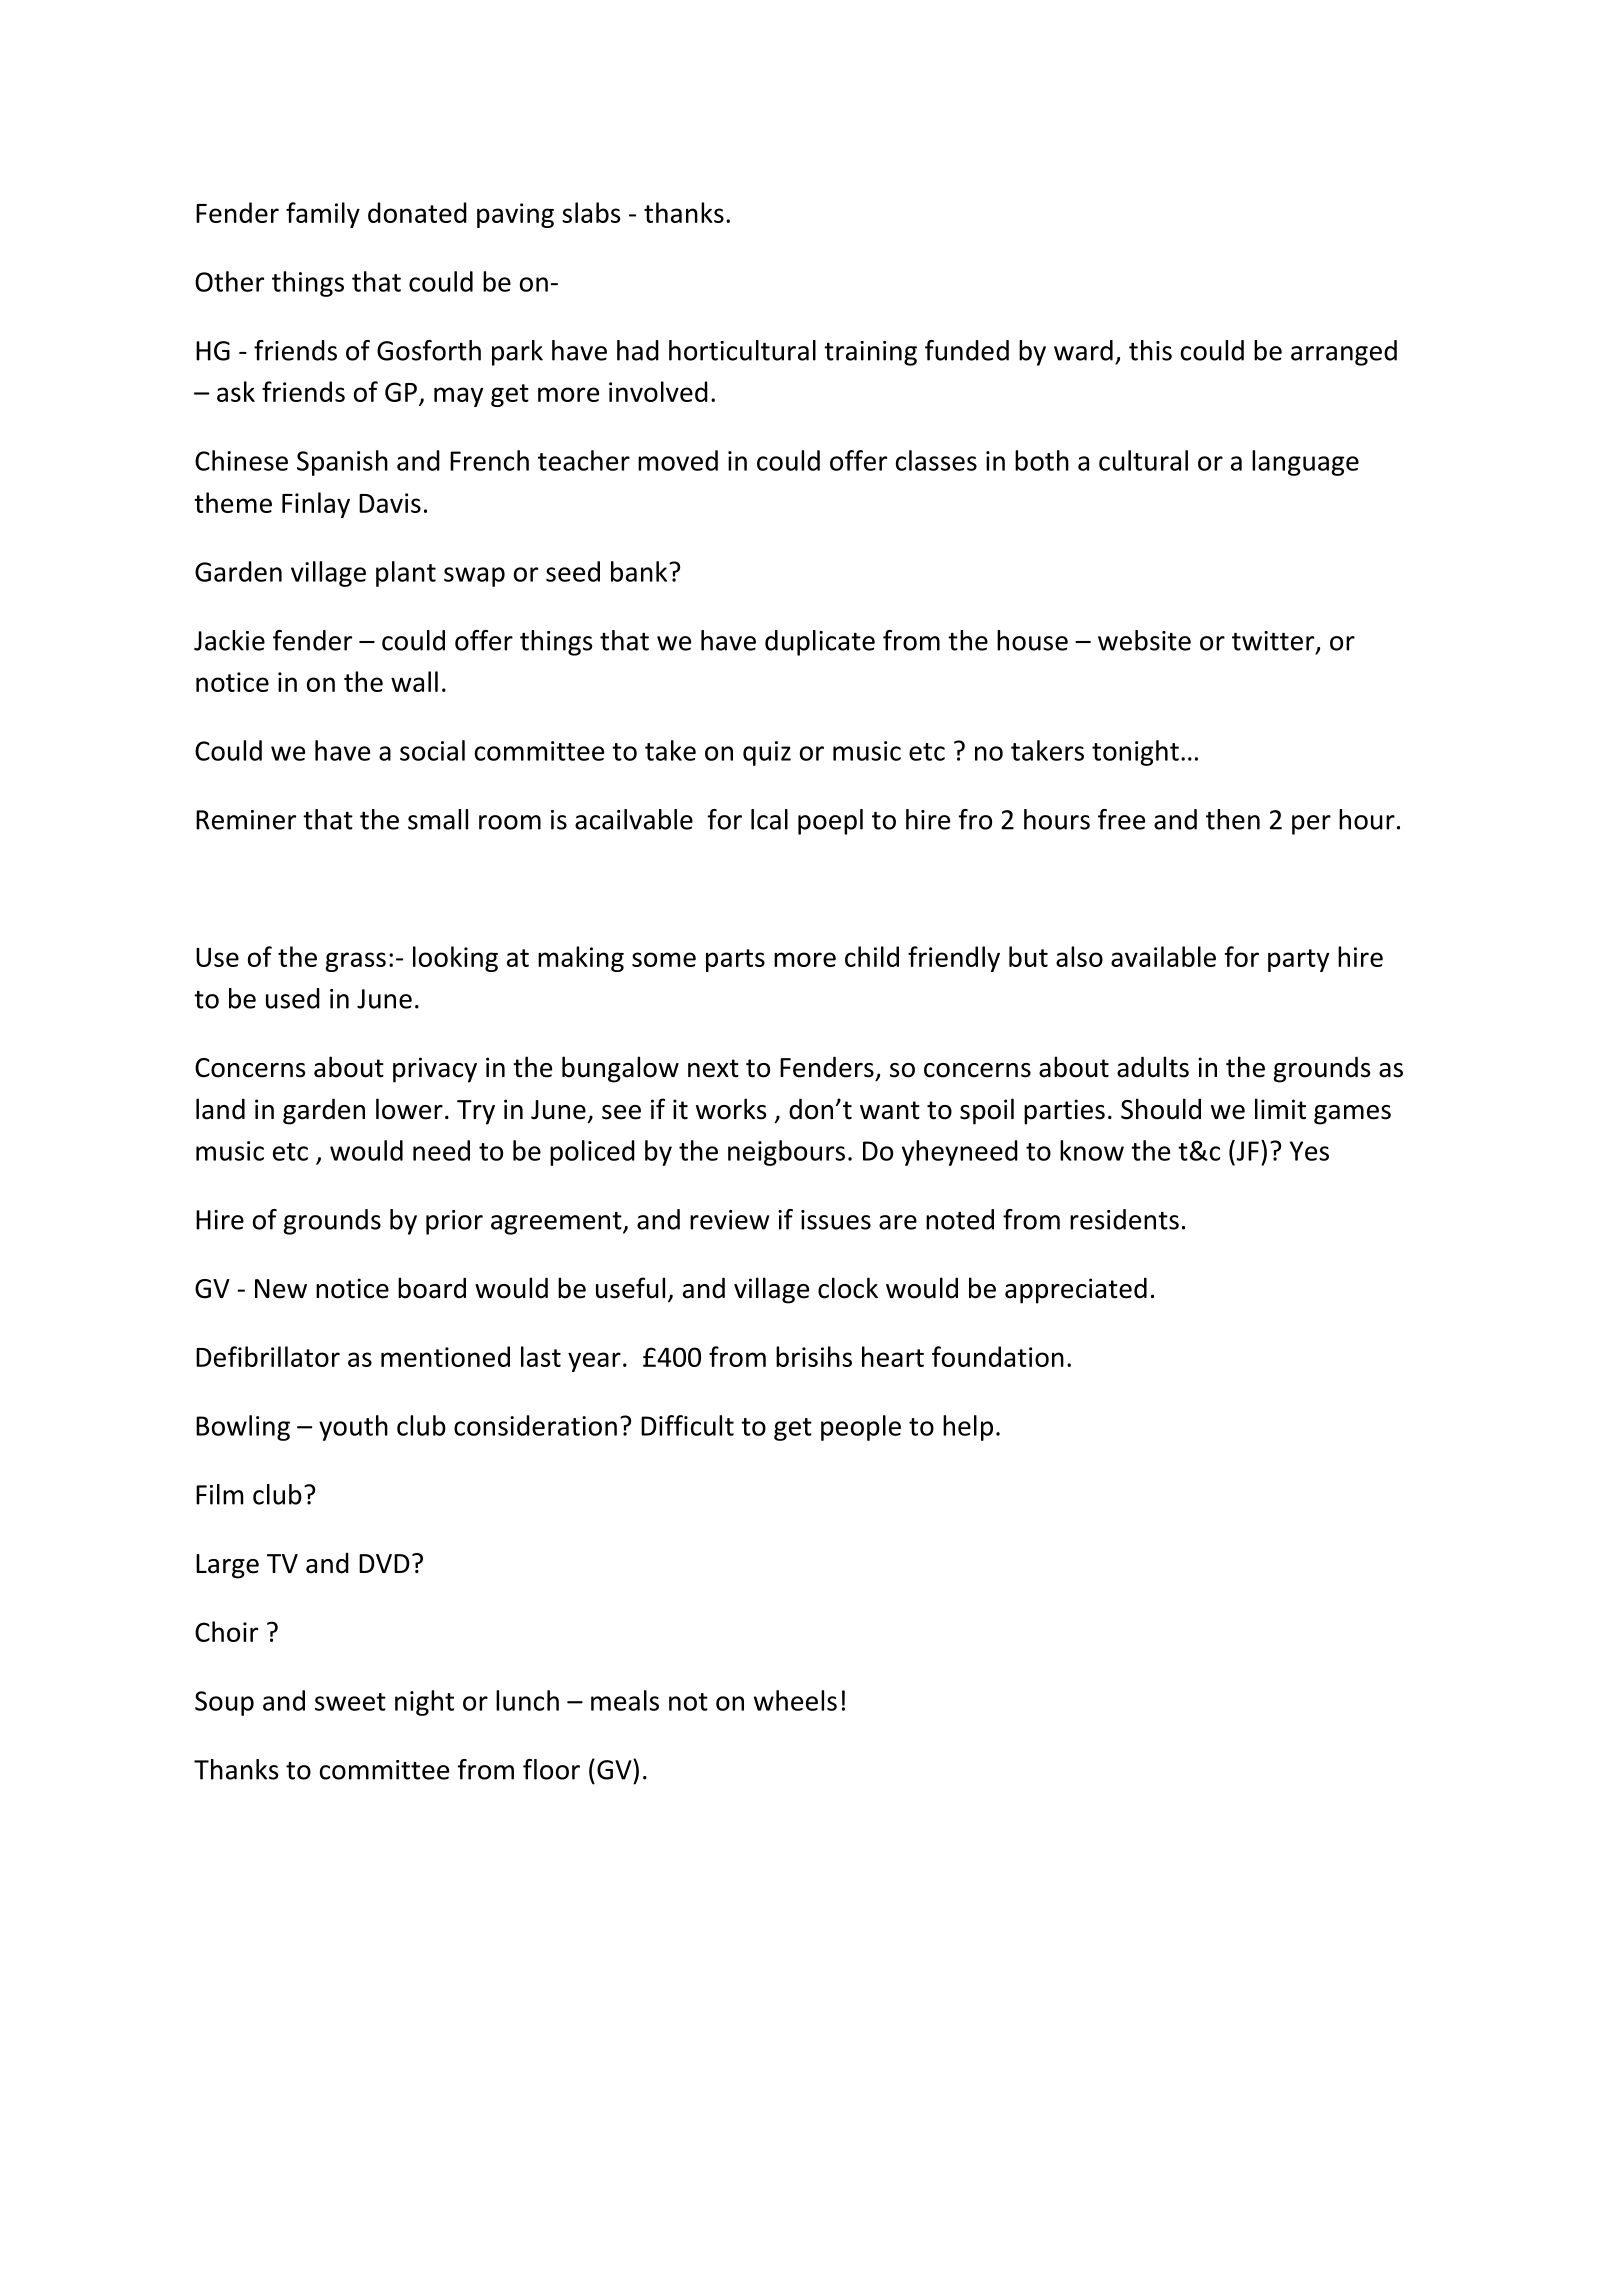  Describe the element at coordinates (968, 1428) in the screenshot. I see `help` at that location.
